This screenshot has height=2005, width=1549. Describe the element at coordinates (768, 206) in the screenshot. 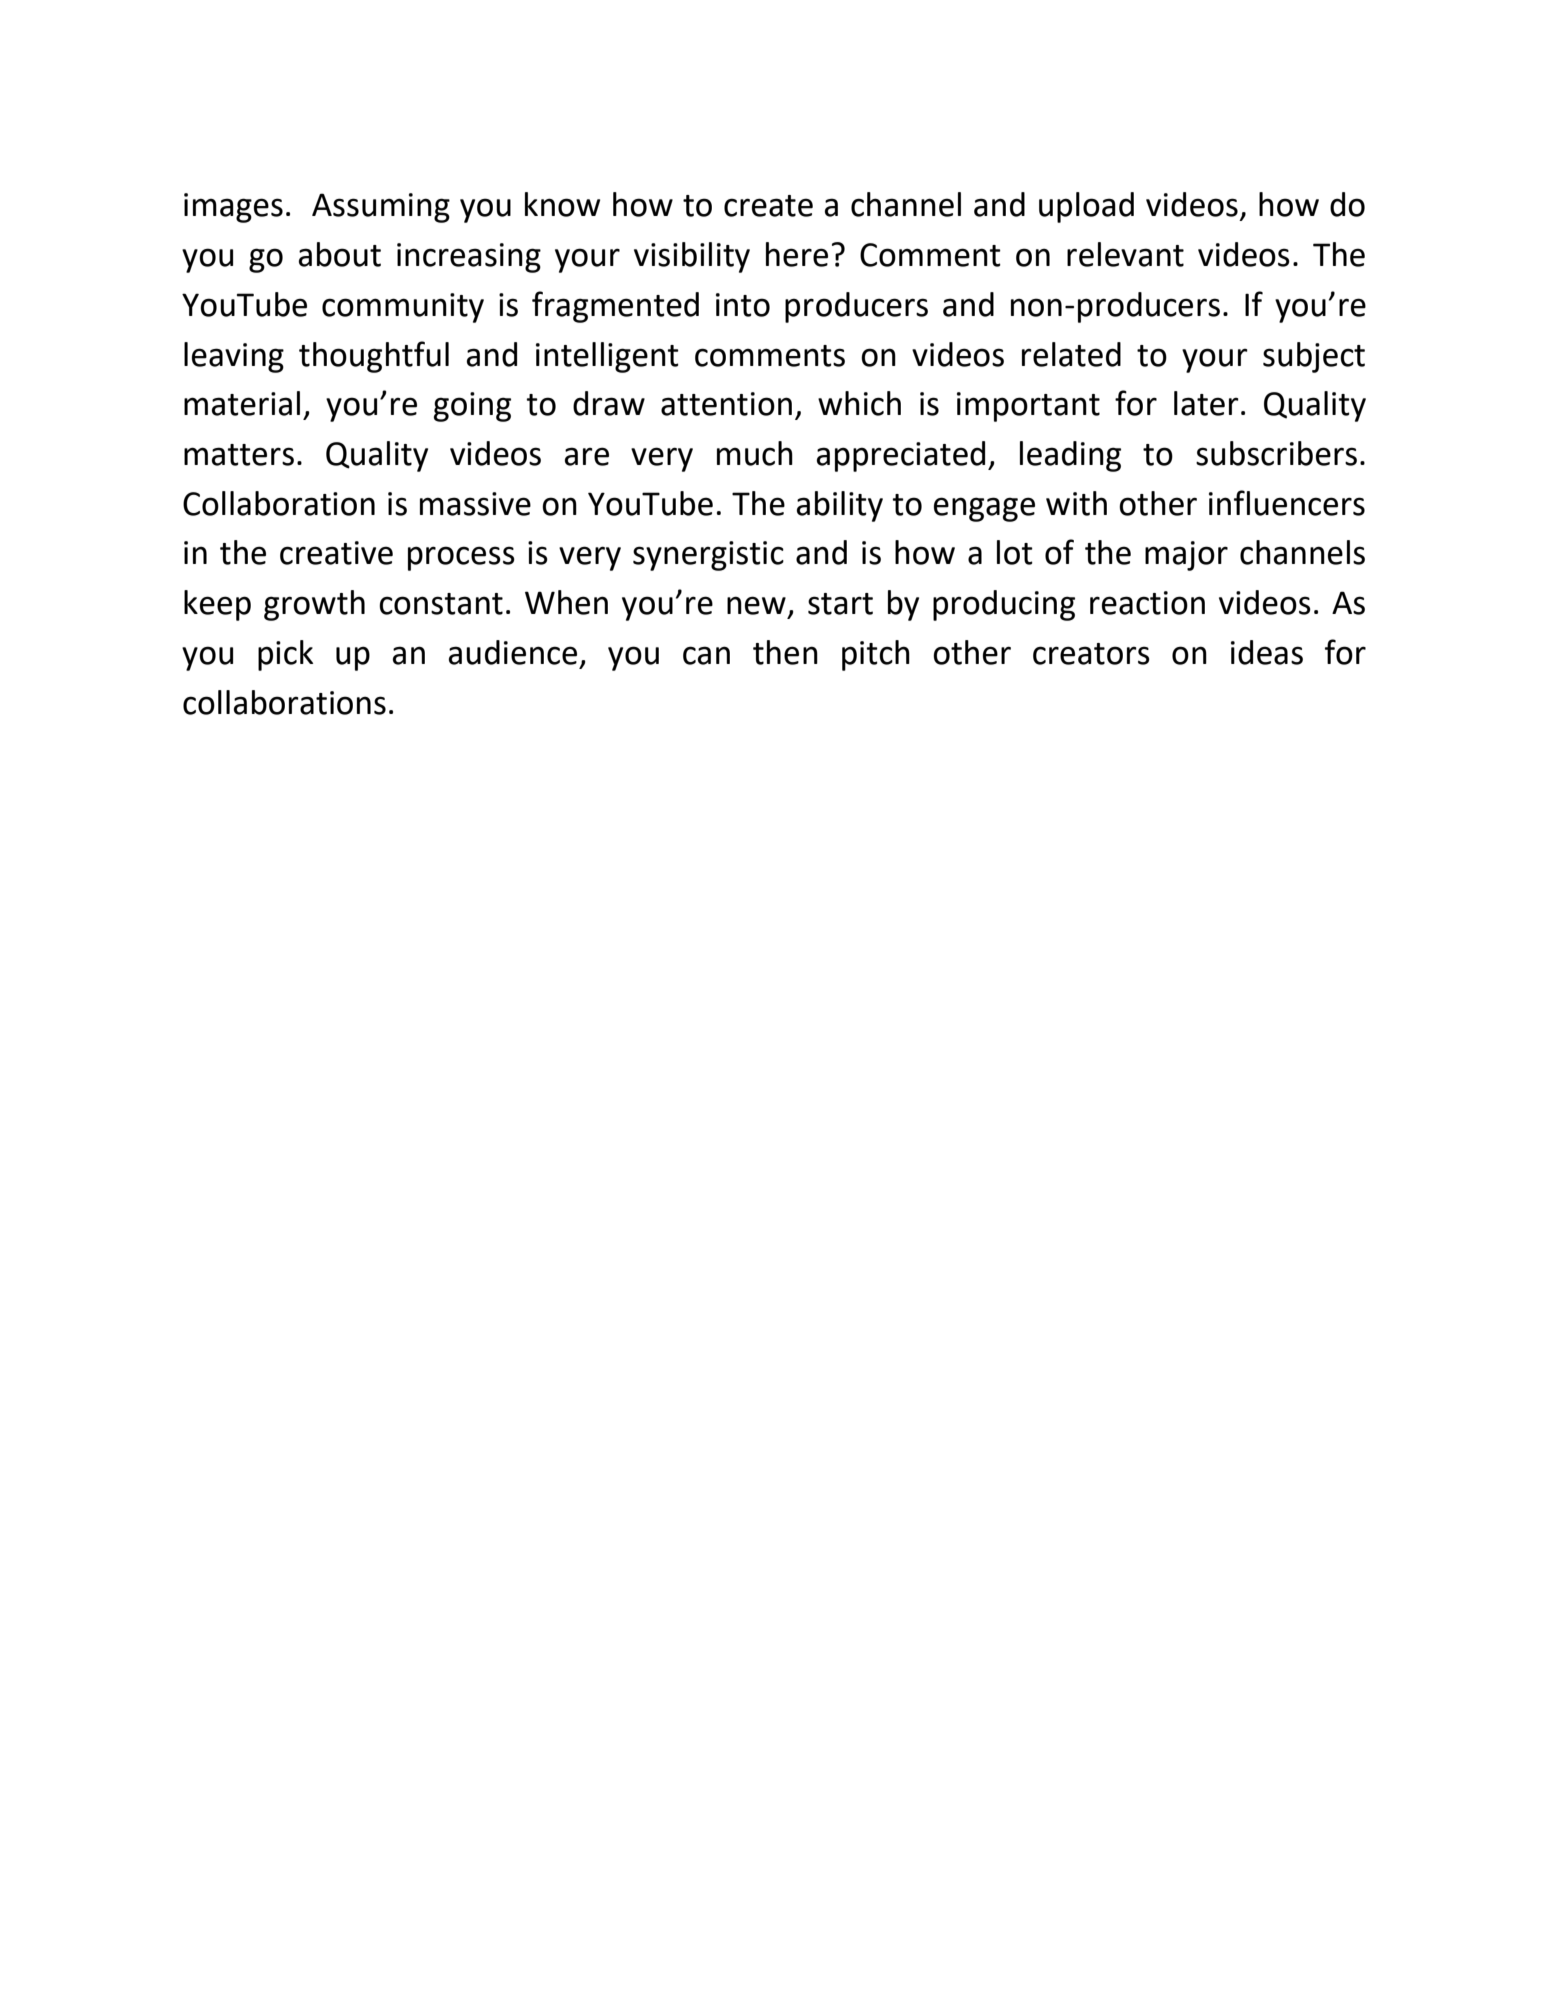

I see `create` at that location.
